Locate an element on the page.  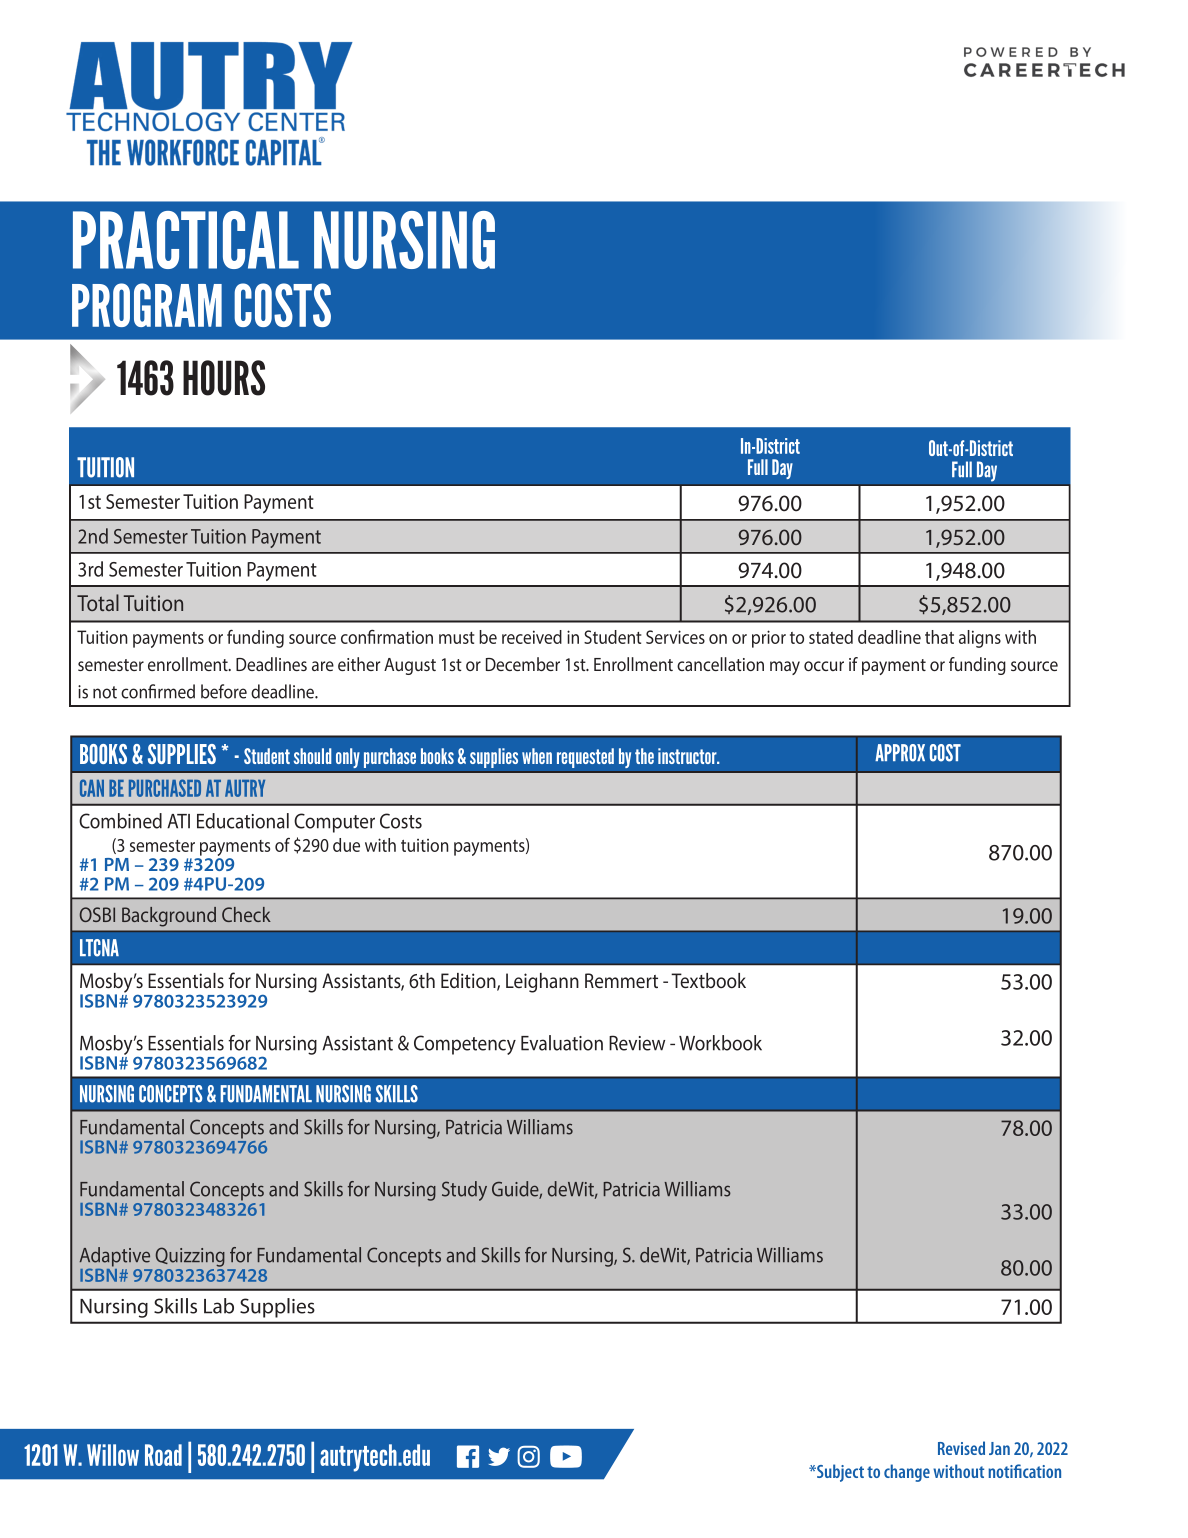
APPROX is located at coordinates (900, 753).
